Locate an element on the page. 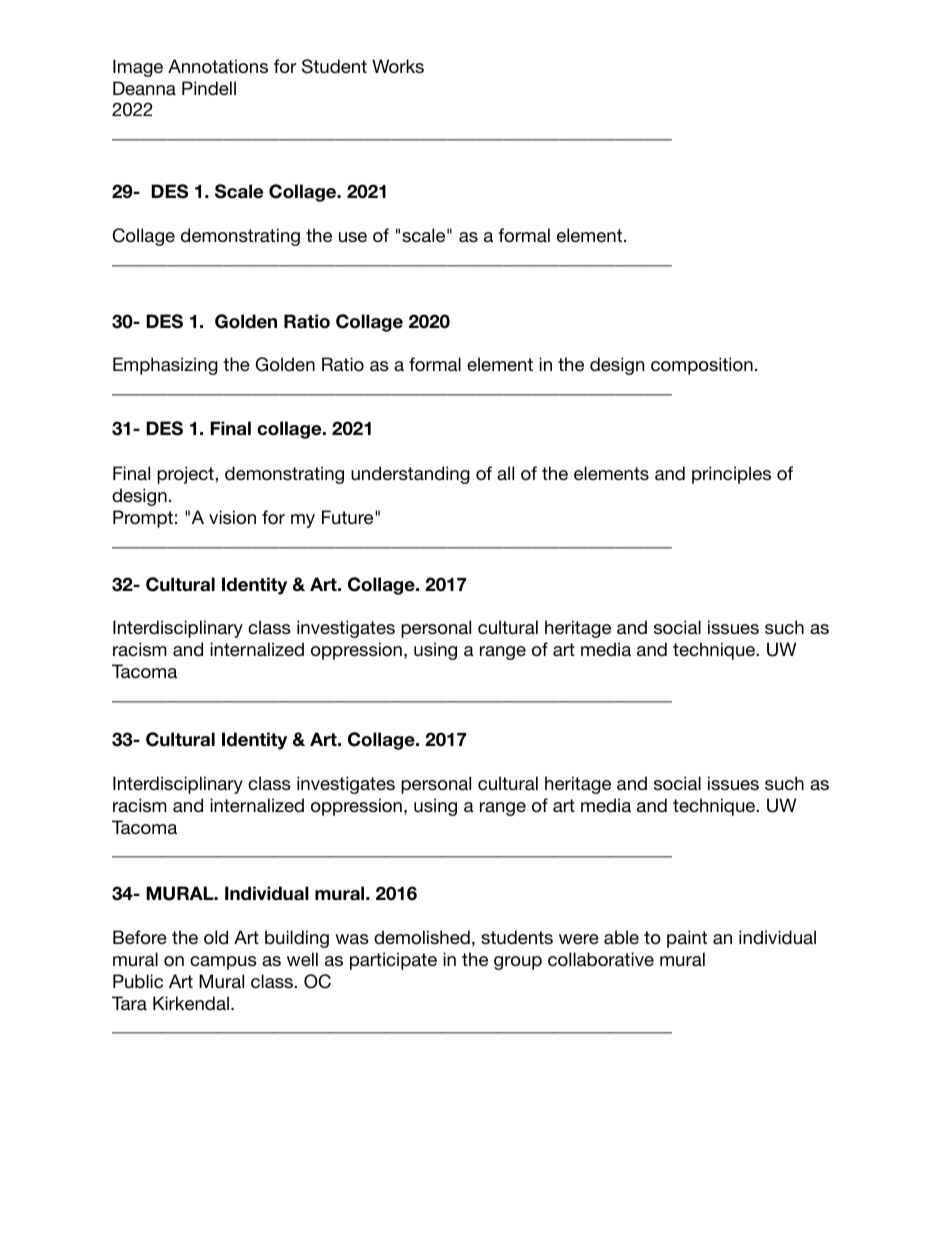 The height and width of the document is (1233, 952). all is located at coordinates (505, 473).
